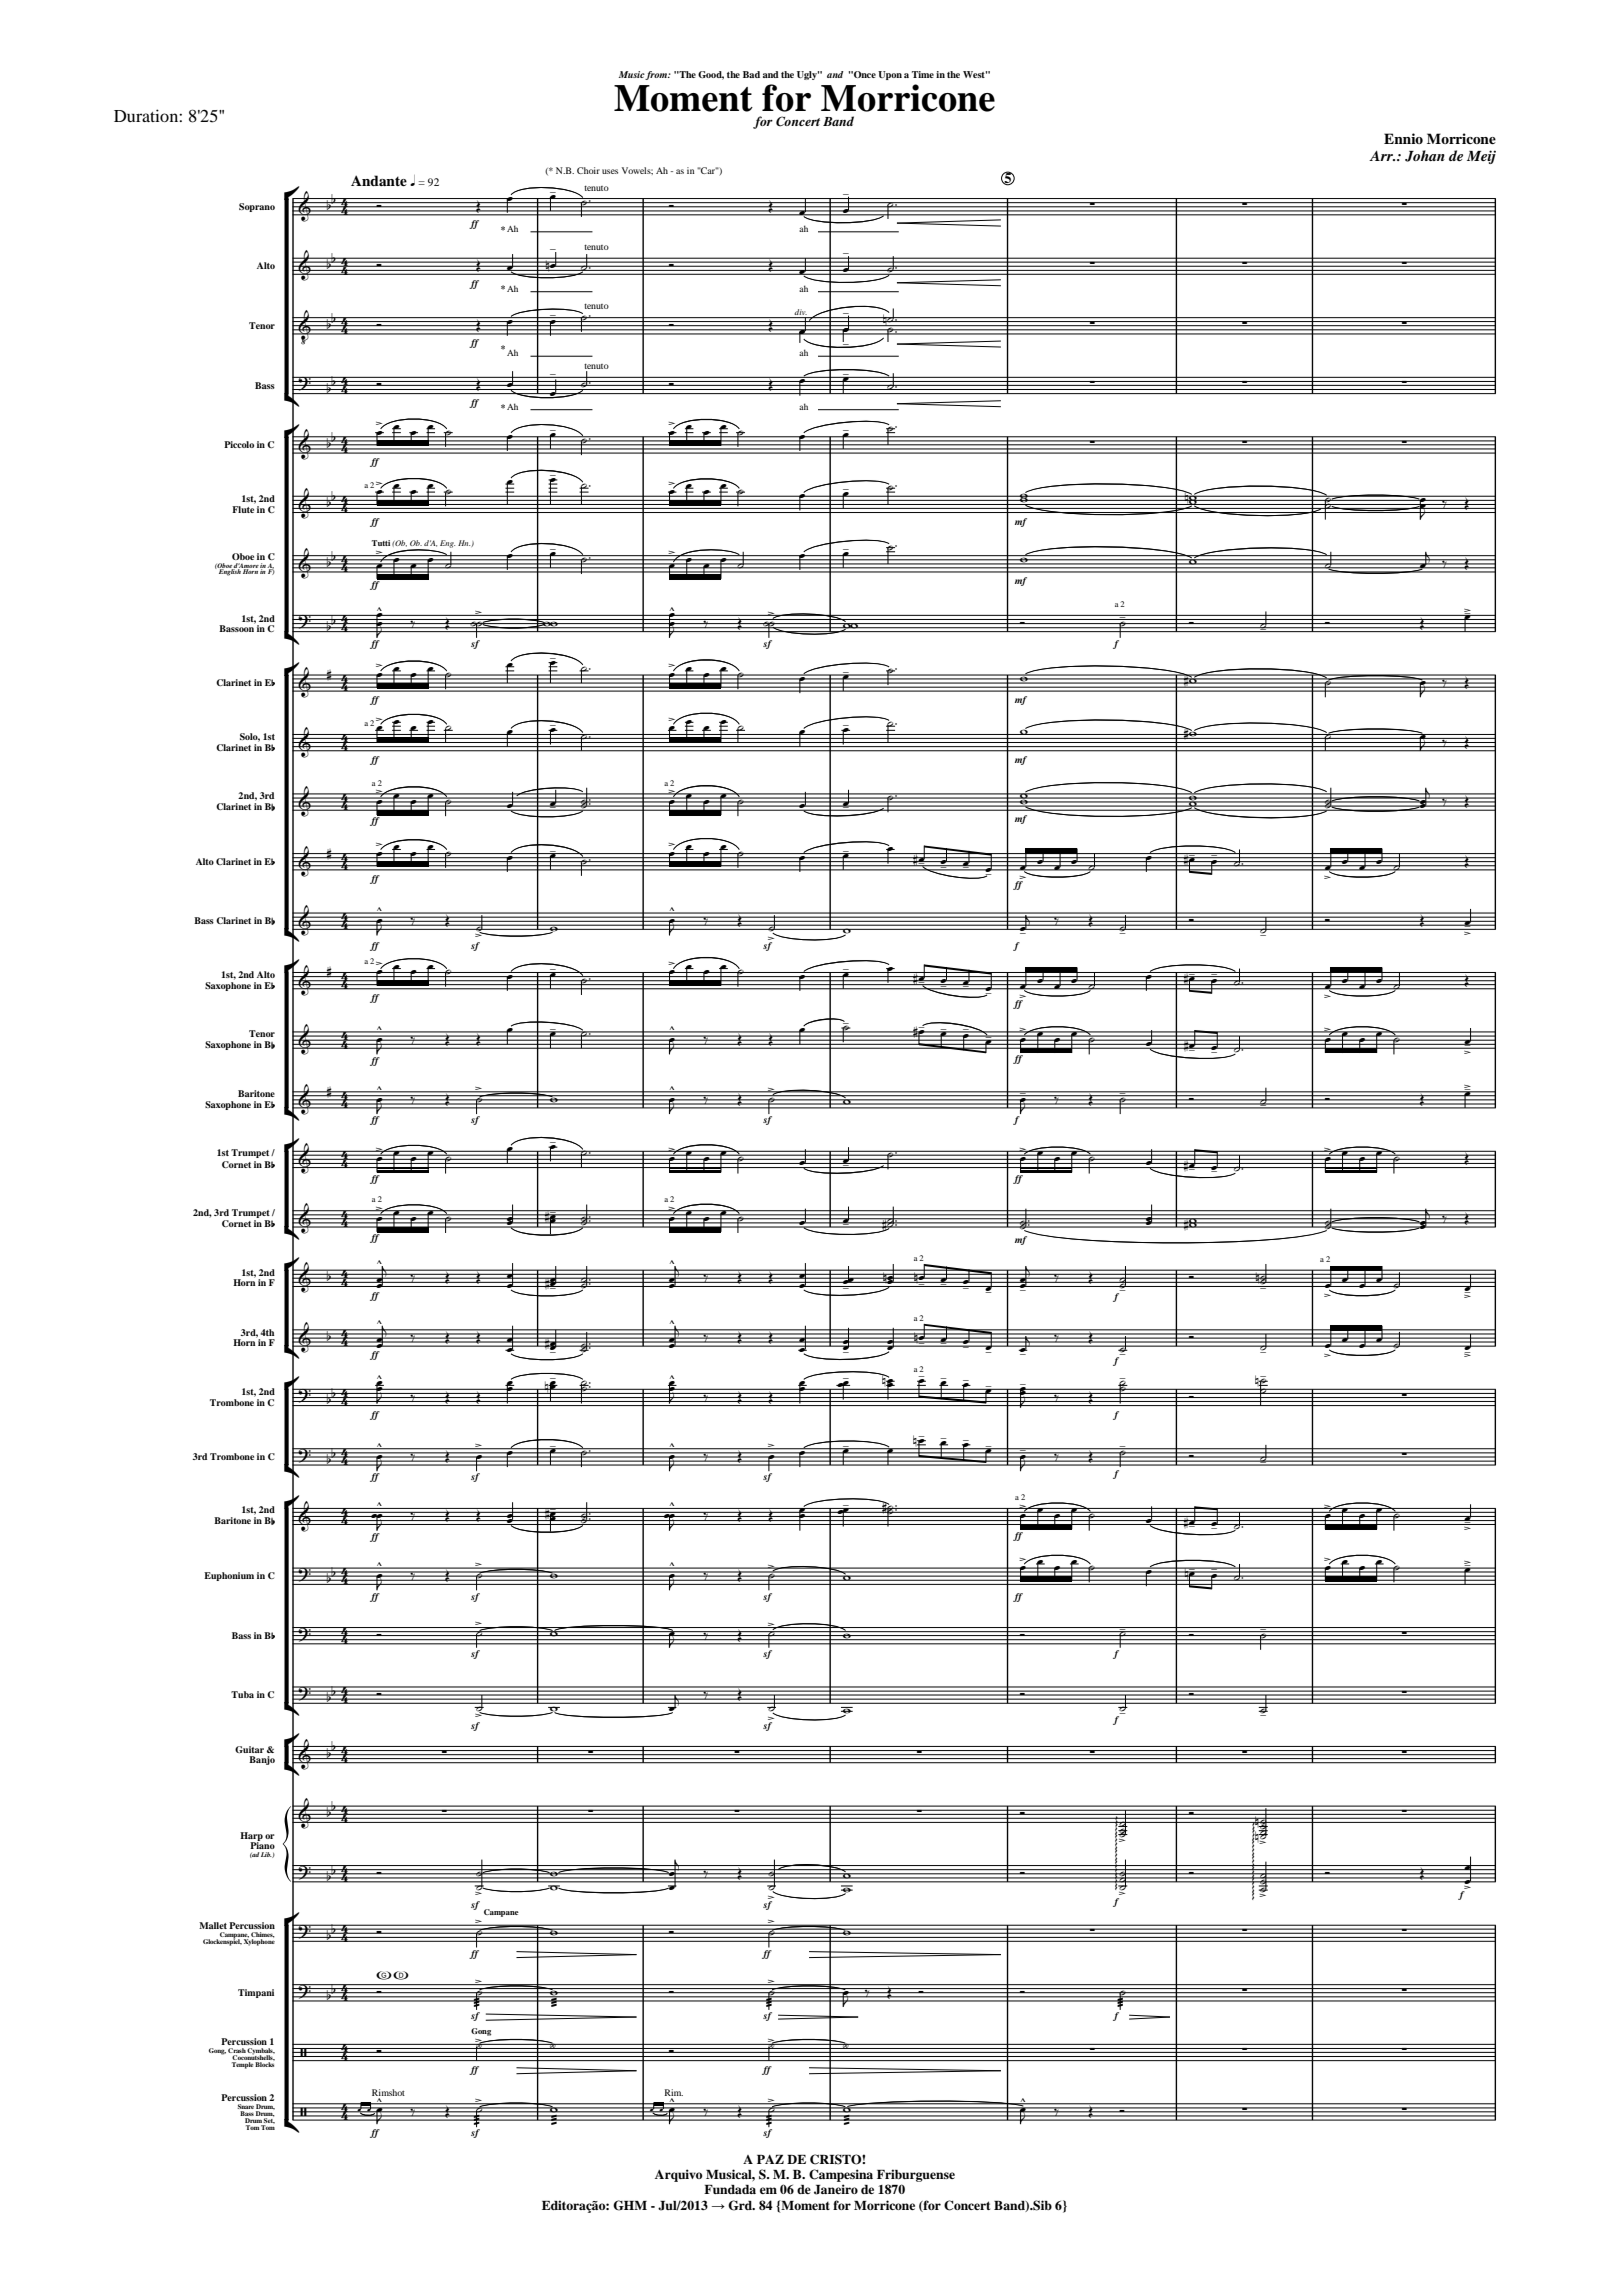 The width and height of the page is (1610, 2278). I want to click on Arr, so click(1382, 156).
